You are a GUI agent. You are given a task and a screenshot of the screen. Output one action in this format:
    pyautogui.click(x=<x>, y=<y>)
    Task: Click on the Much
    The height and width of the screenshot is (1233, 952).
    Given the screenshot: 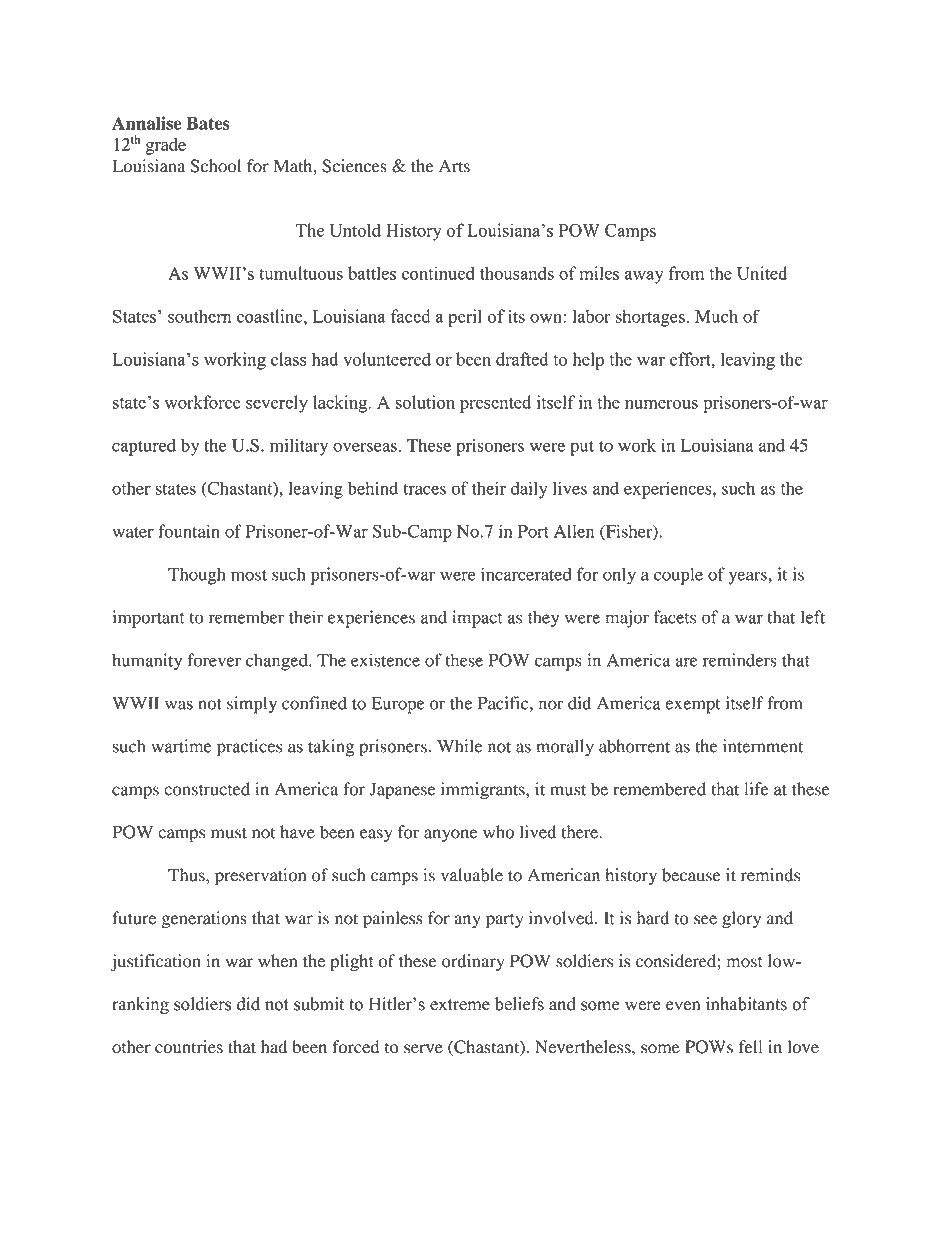 What is the action you would take?
    pyautogui.click(x=716, y=316)
